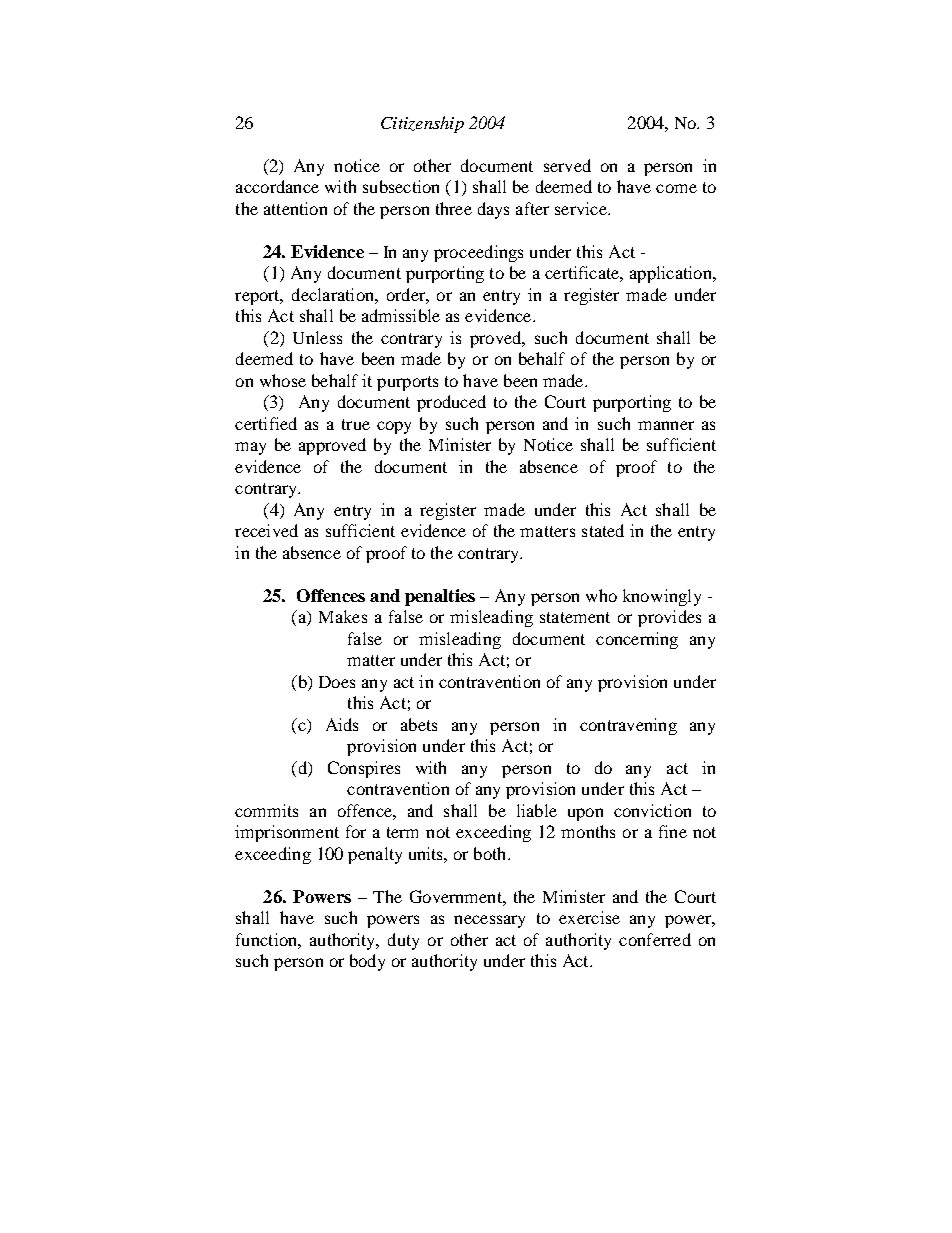 The width and height of the document is (952, 1233). What do you see at coordinates (277, 186) in the document?
I see `accordance` at bounding box center [277, 186].
